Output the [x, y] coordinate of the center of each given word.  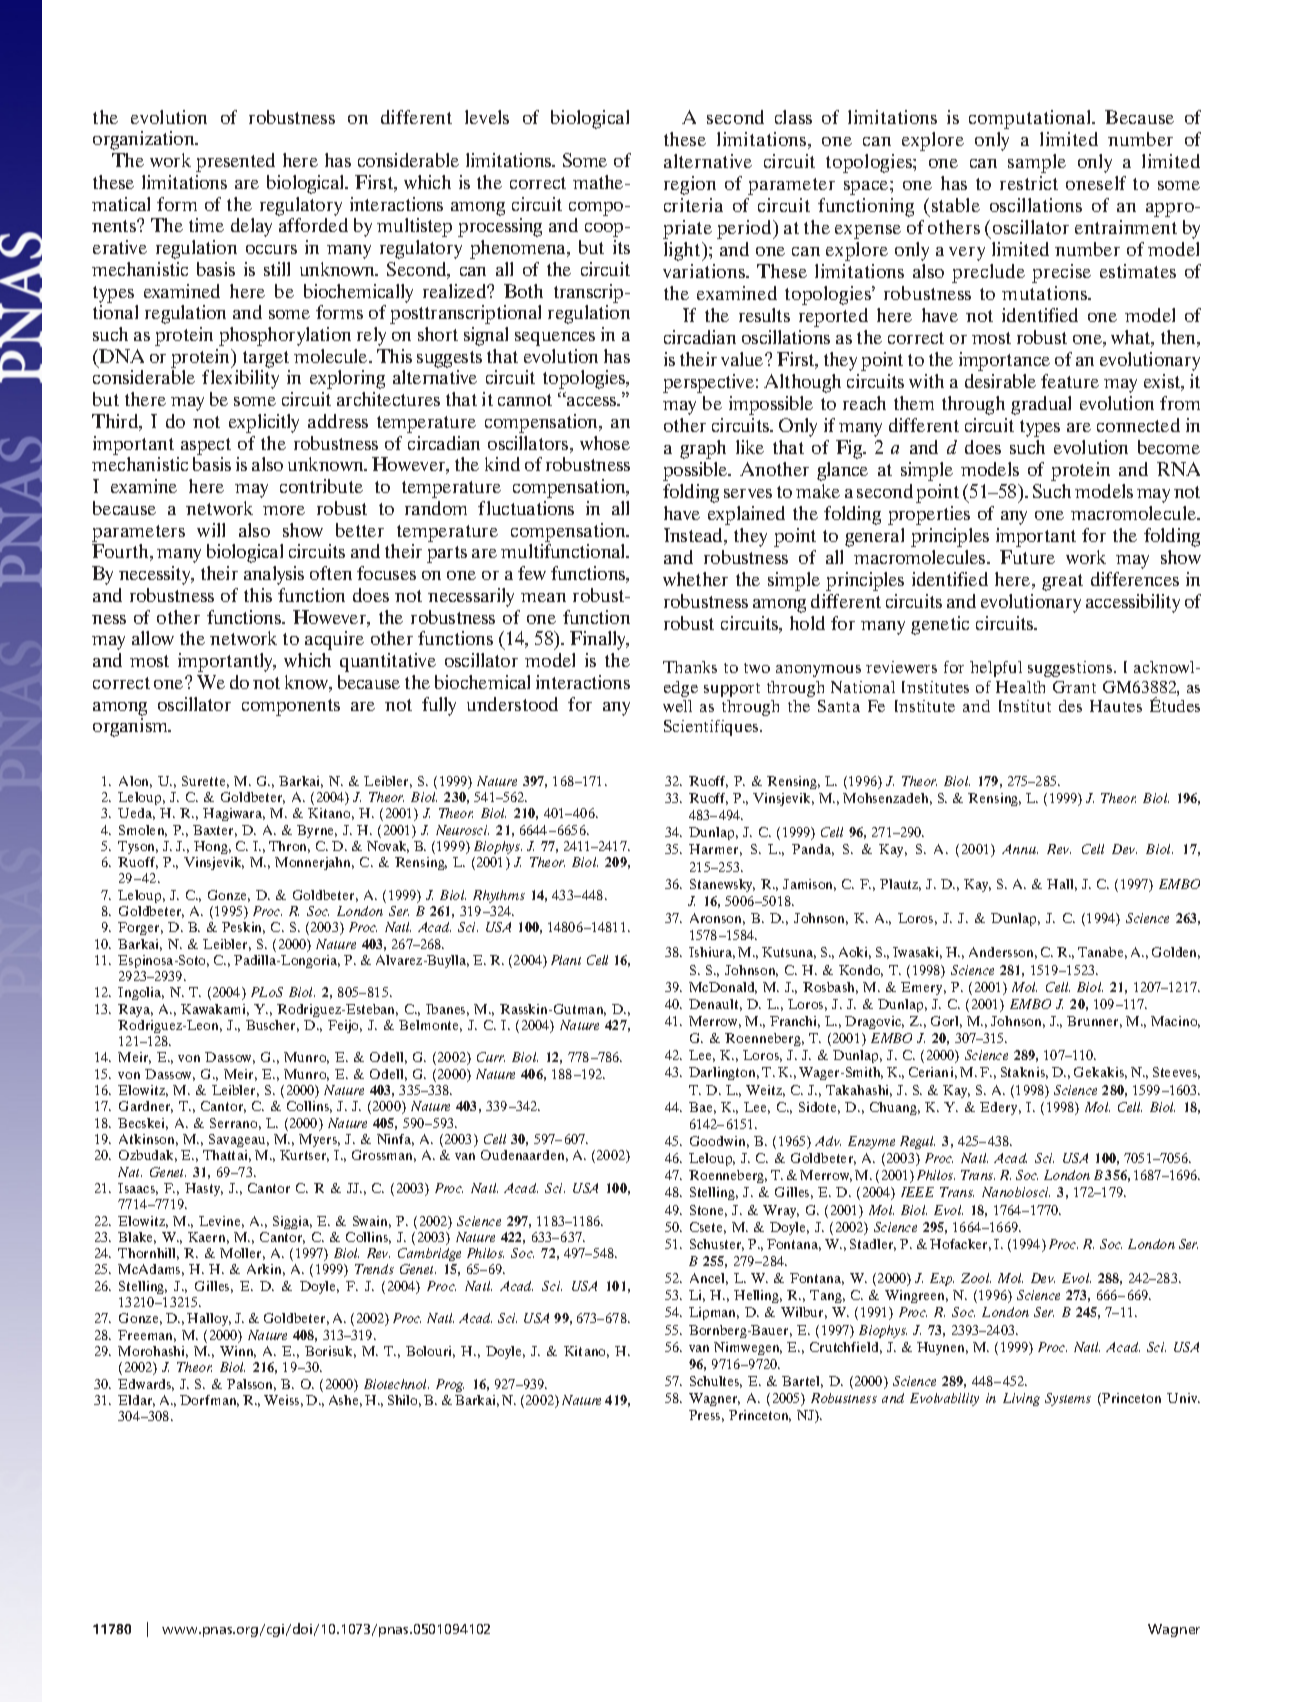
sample [1037, 163]
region [690, 185]
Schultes [716, 1382]
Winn [238, 1352]
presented [235, 162]
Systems [1068, 1399]
